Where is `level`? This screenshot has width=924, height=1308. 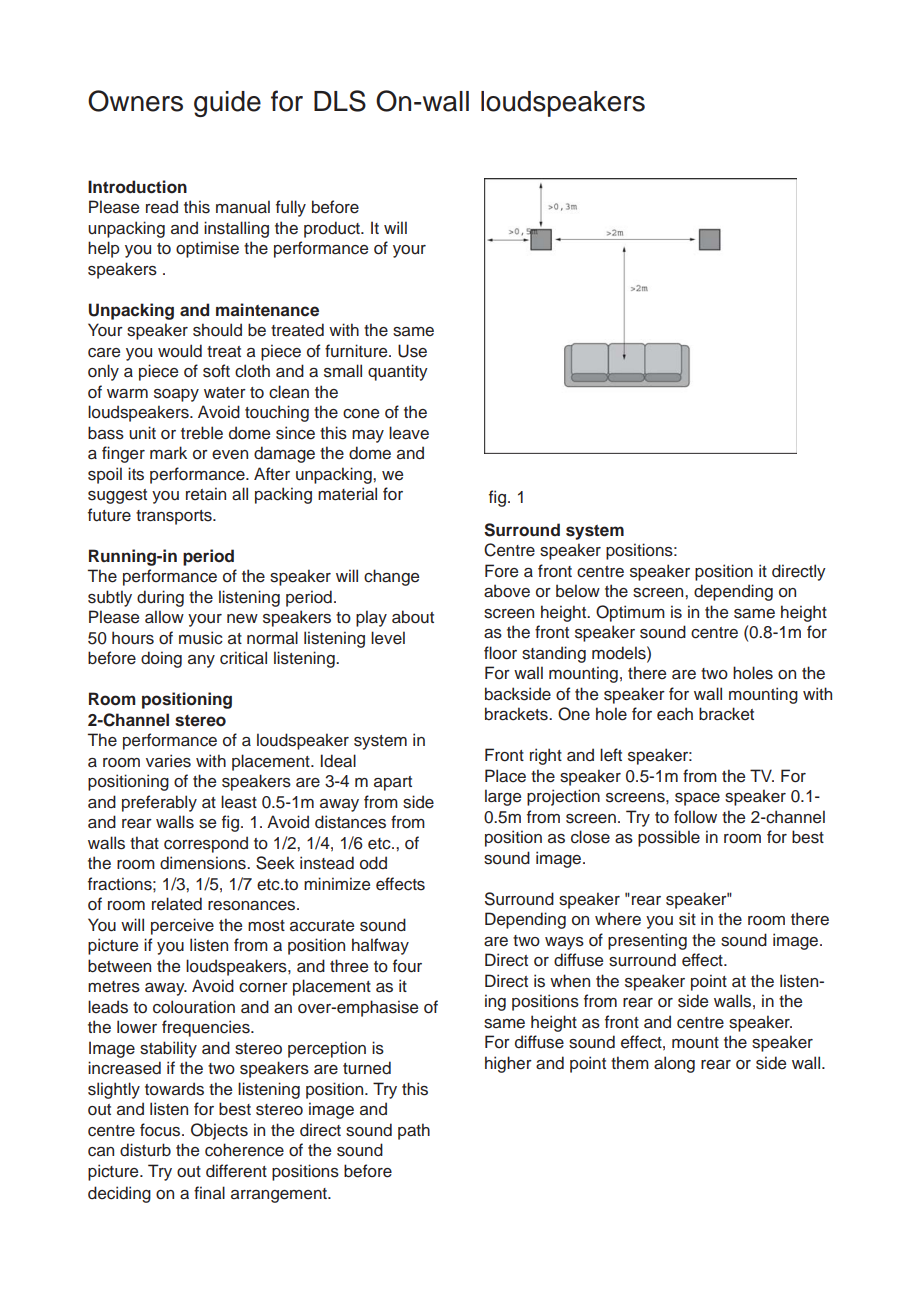 level is located at coordinates (388, 638).
